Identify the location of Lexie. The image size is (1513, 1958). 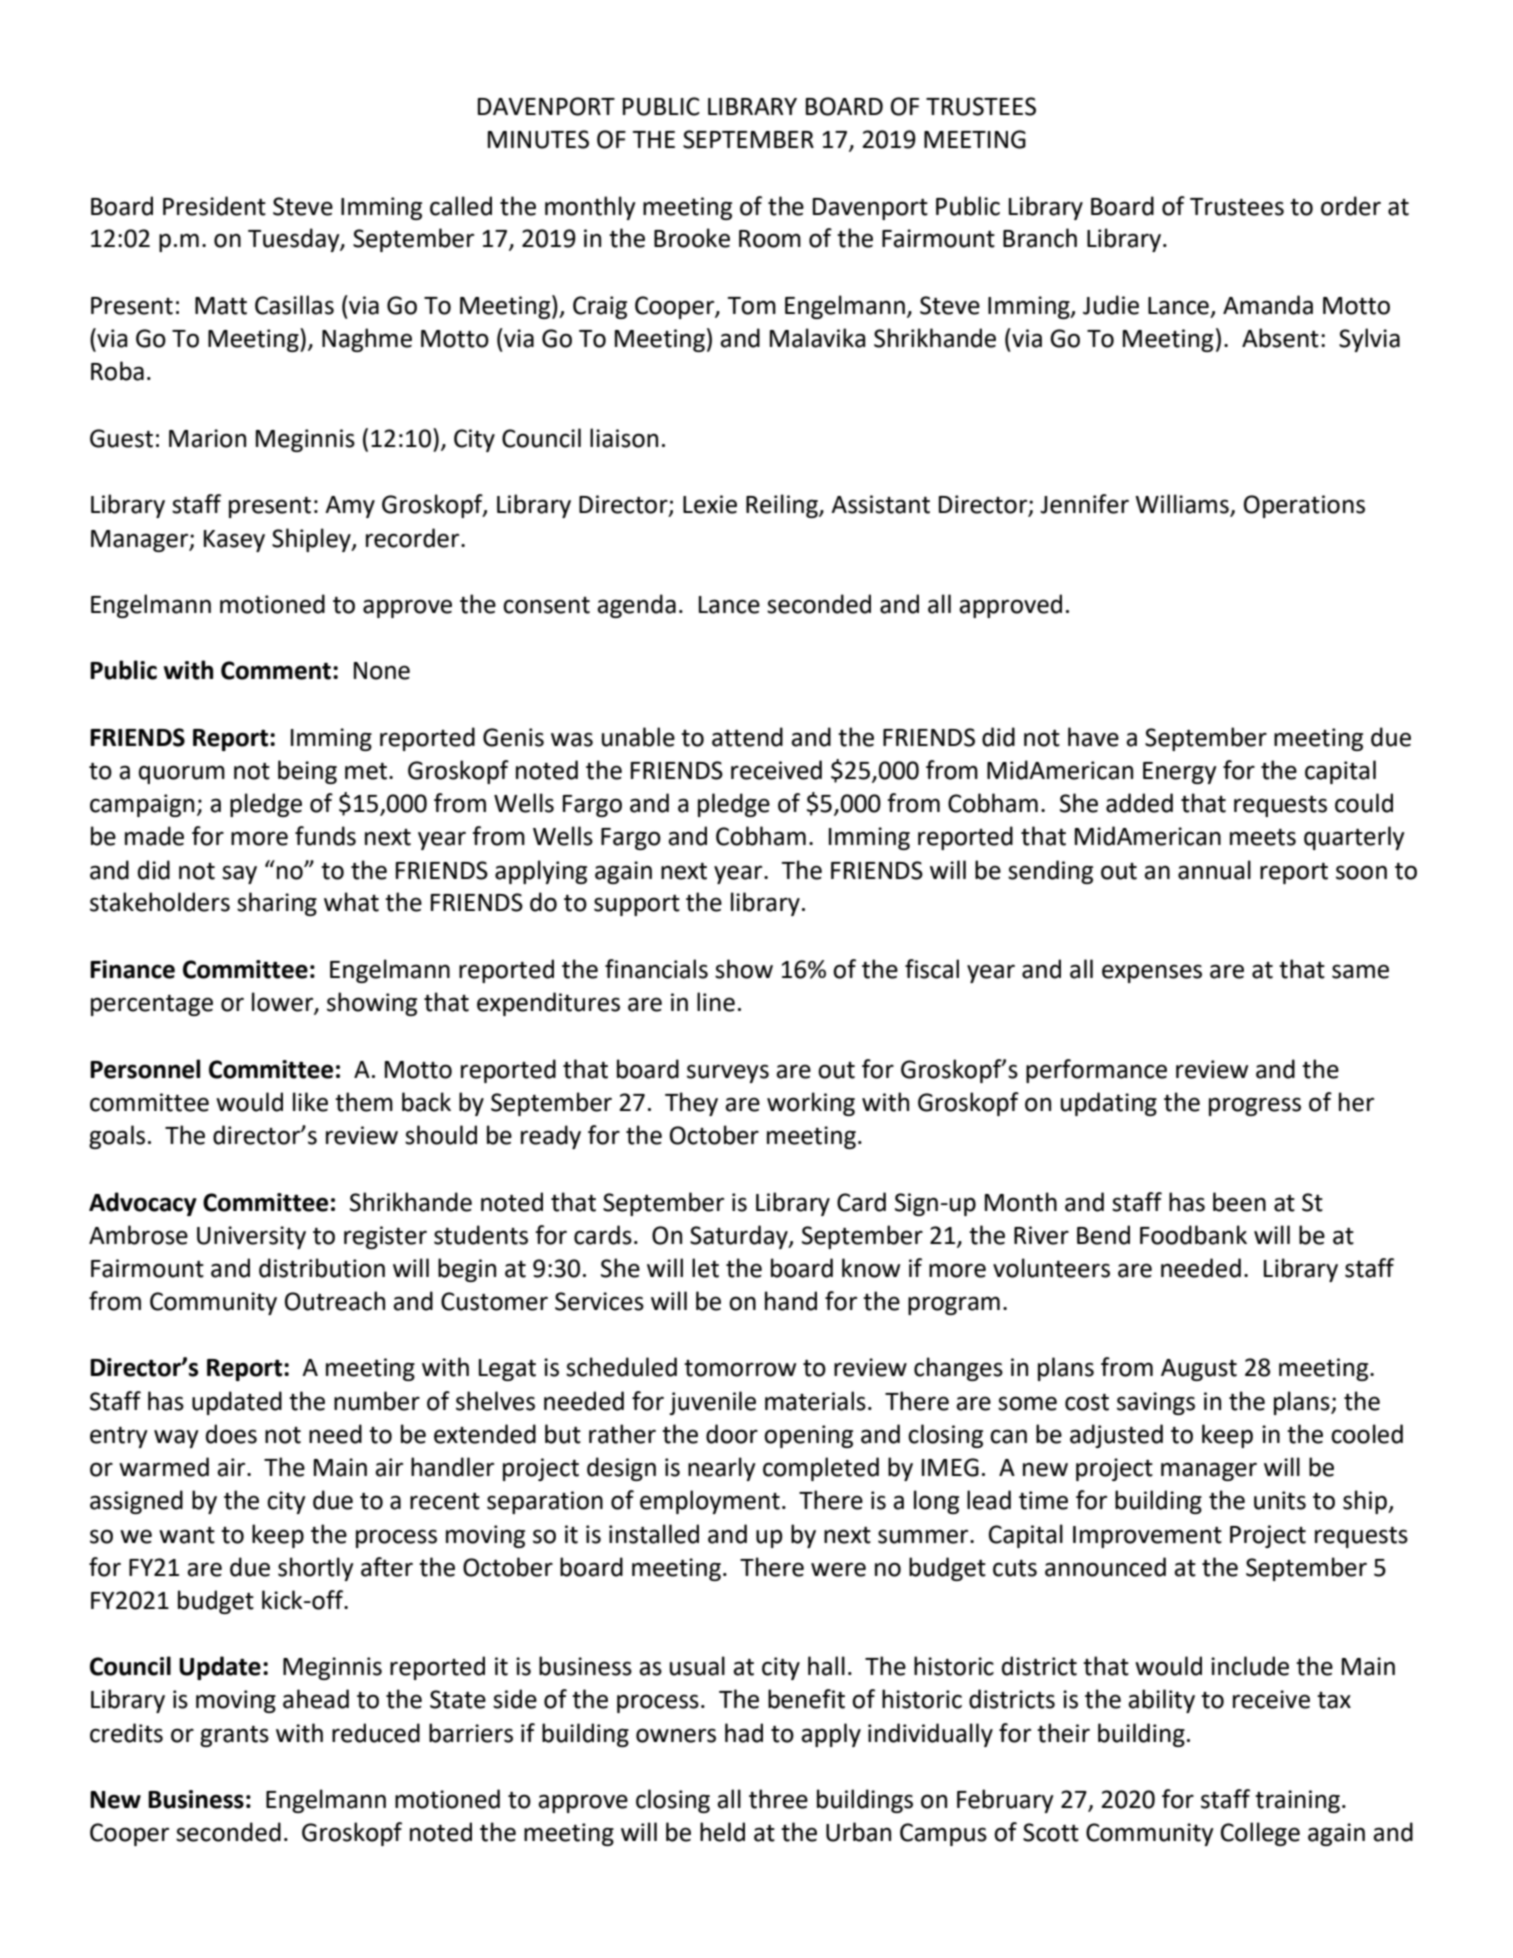
(710, 504).
